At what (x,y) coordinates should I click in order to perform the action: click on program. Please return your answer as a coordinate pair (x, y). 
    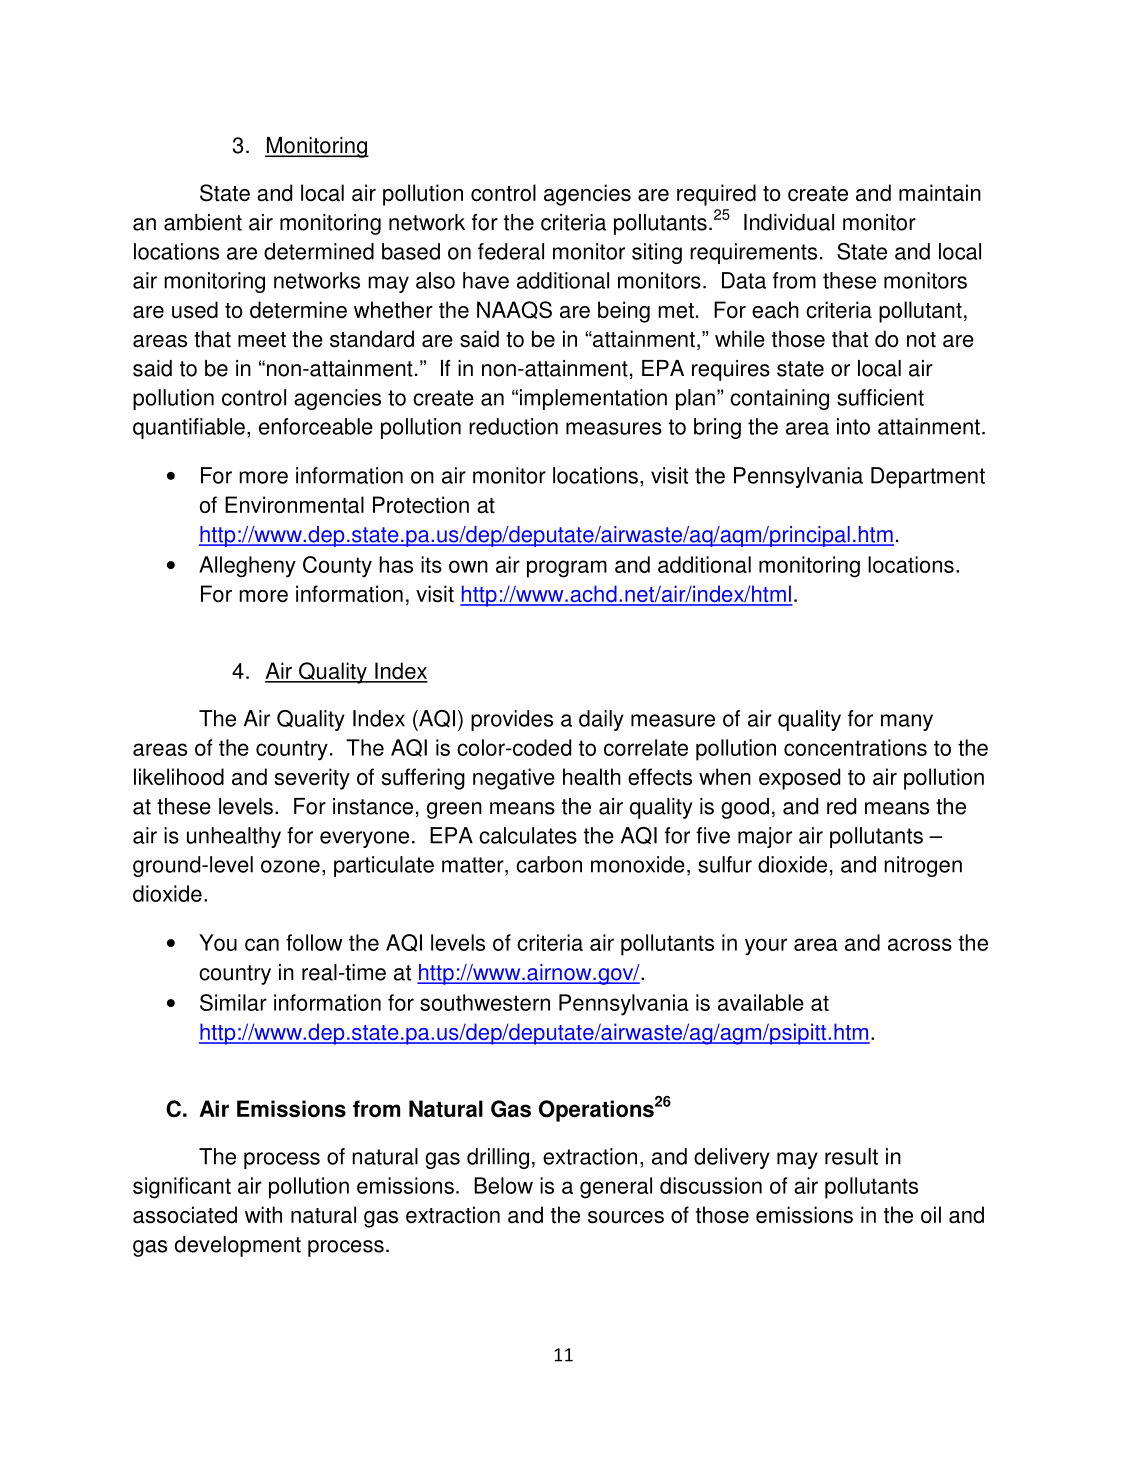
    Looking at the image, I should click on (567, 569).
